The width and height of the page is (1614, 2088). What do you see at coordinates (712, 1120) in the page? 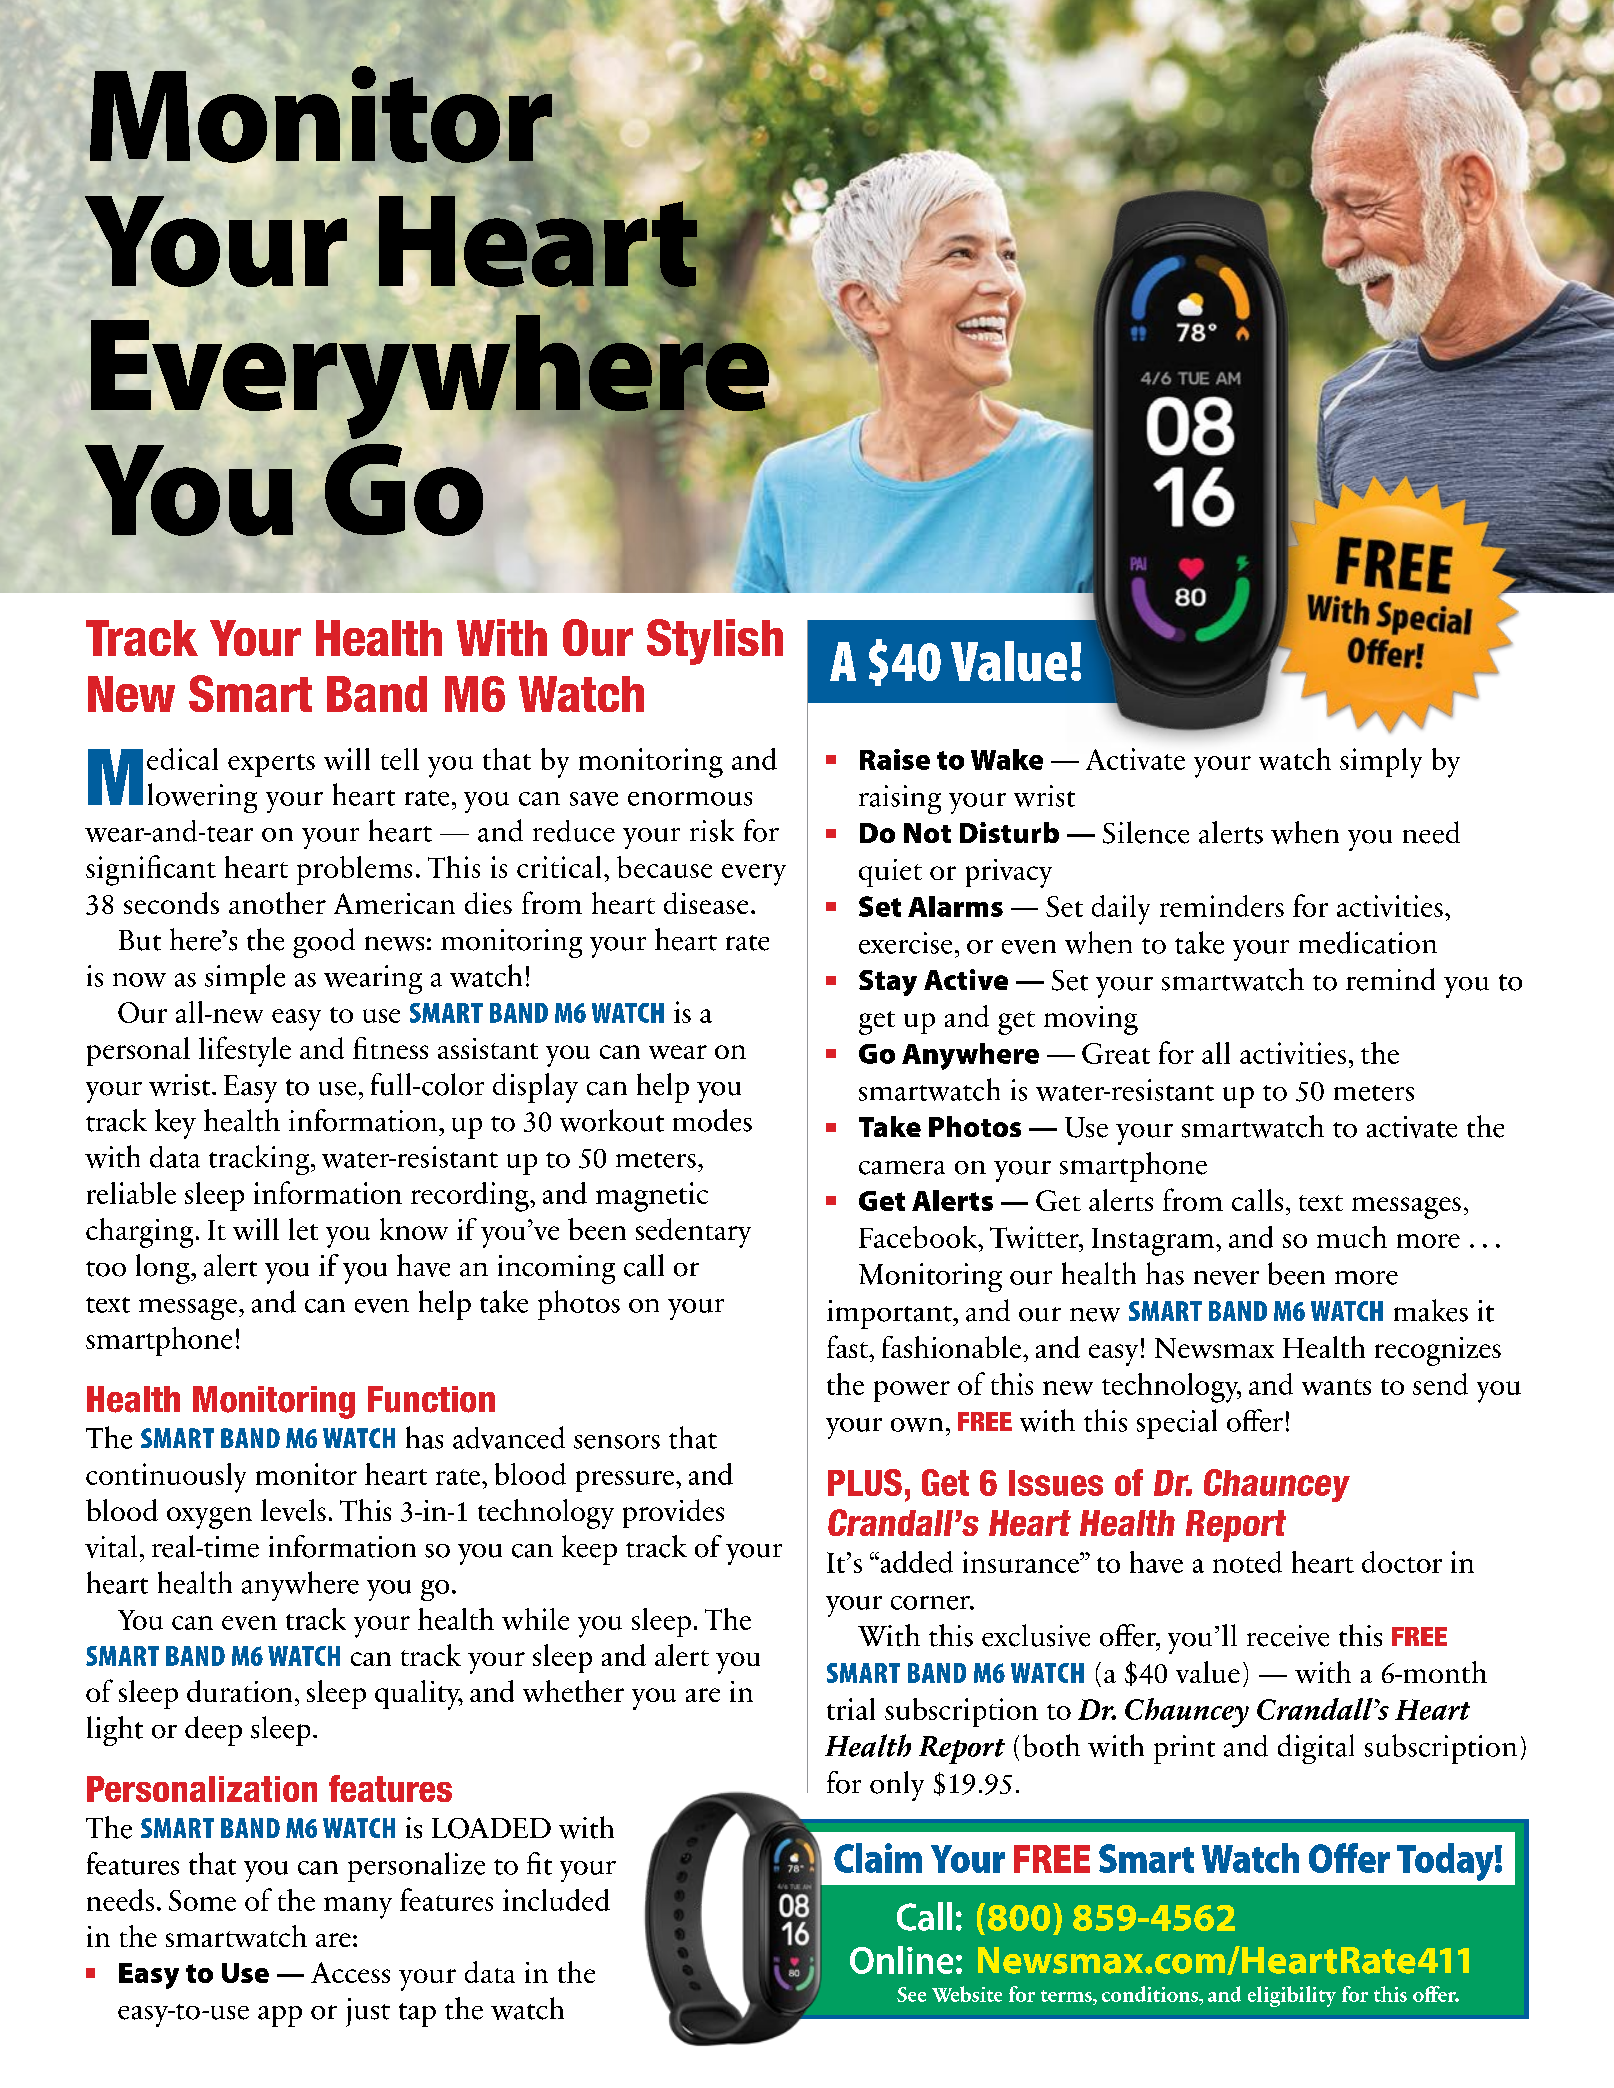
I see `modes` at bounding box center [712, 1120].
